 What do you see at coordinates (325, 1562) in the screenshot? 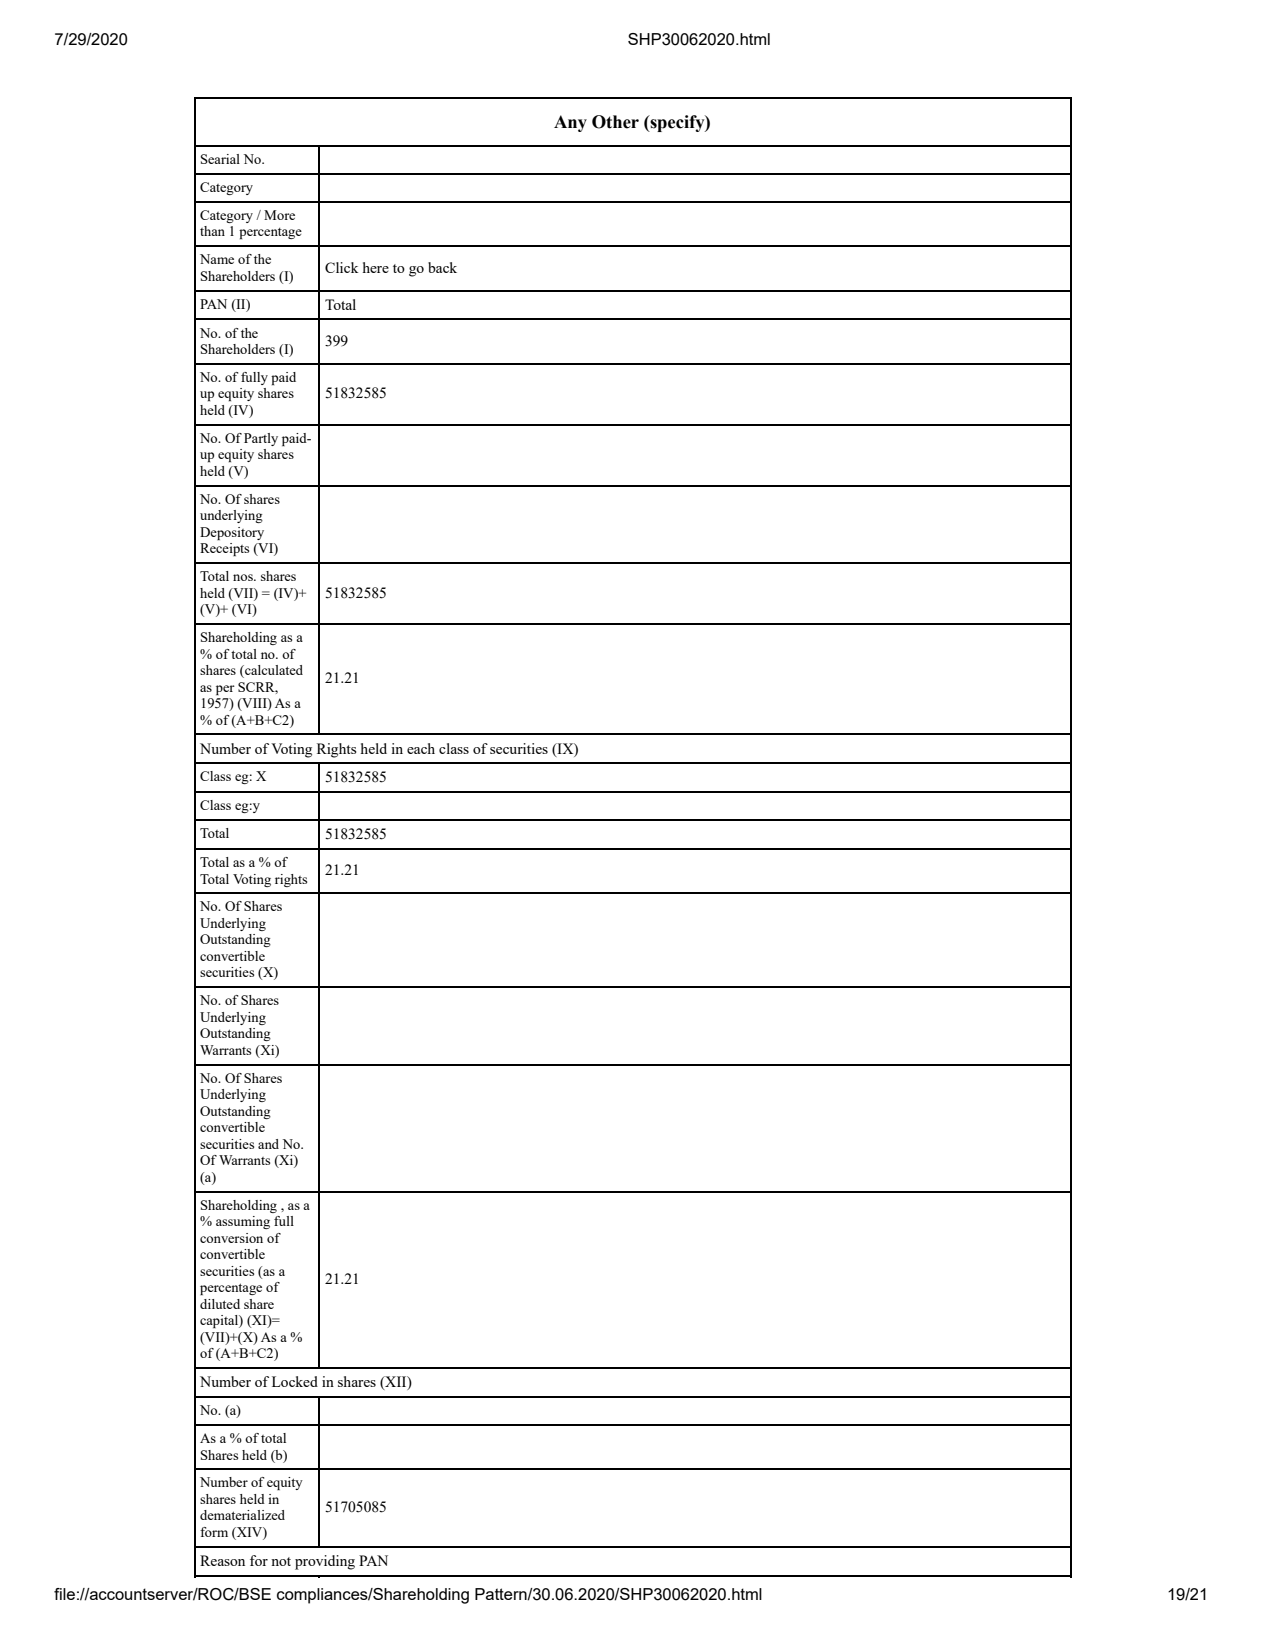
I see `providing` at bounding box center [325, 1562].
